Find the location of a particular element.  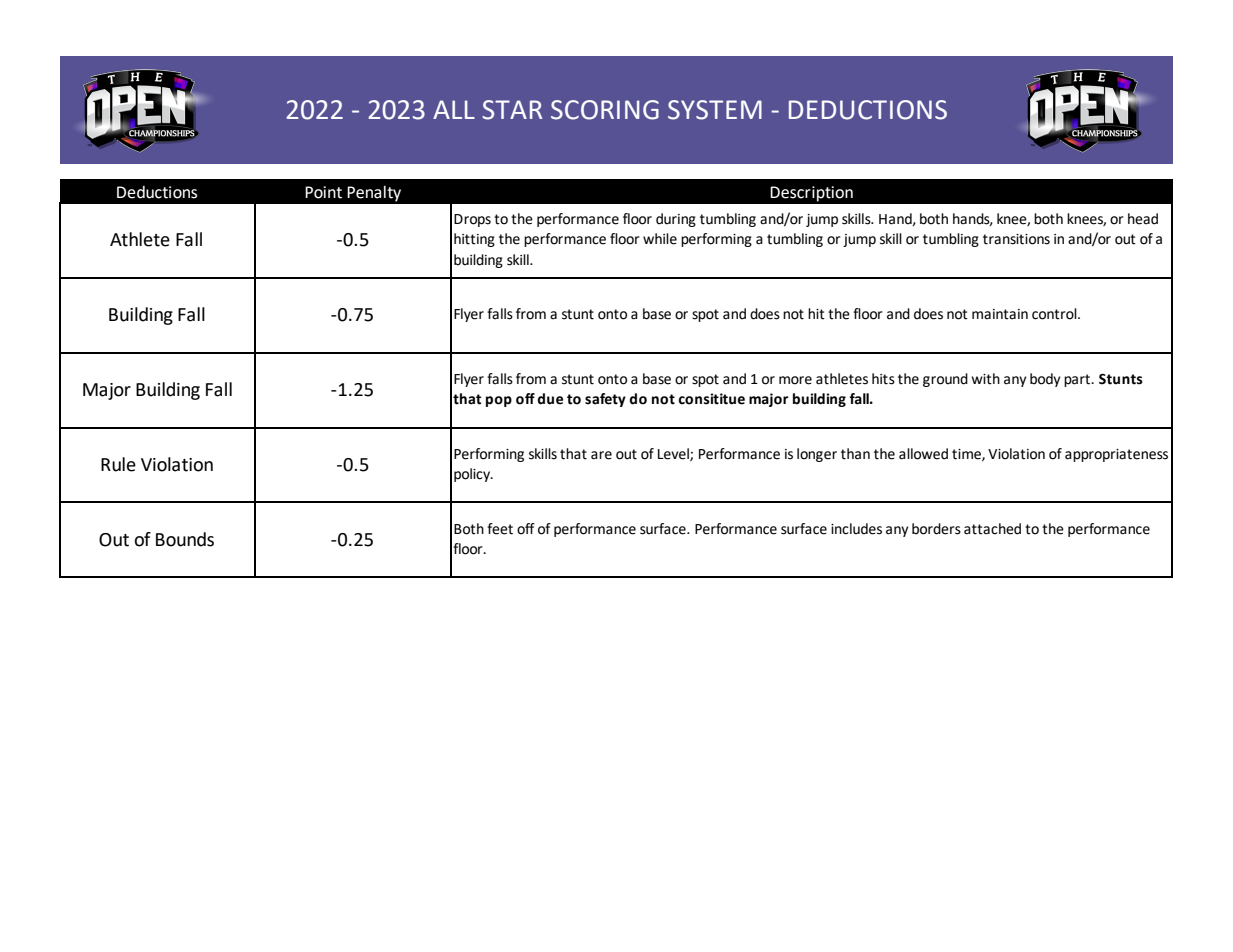

more is located at coordinates (795, 380).
